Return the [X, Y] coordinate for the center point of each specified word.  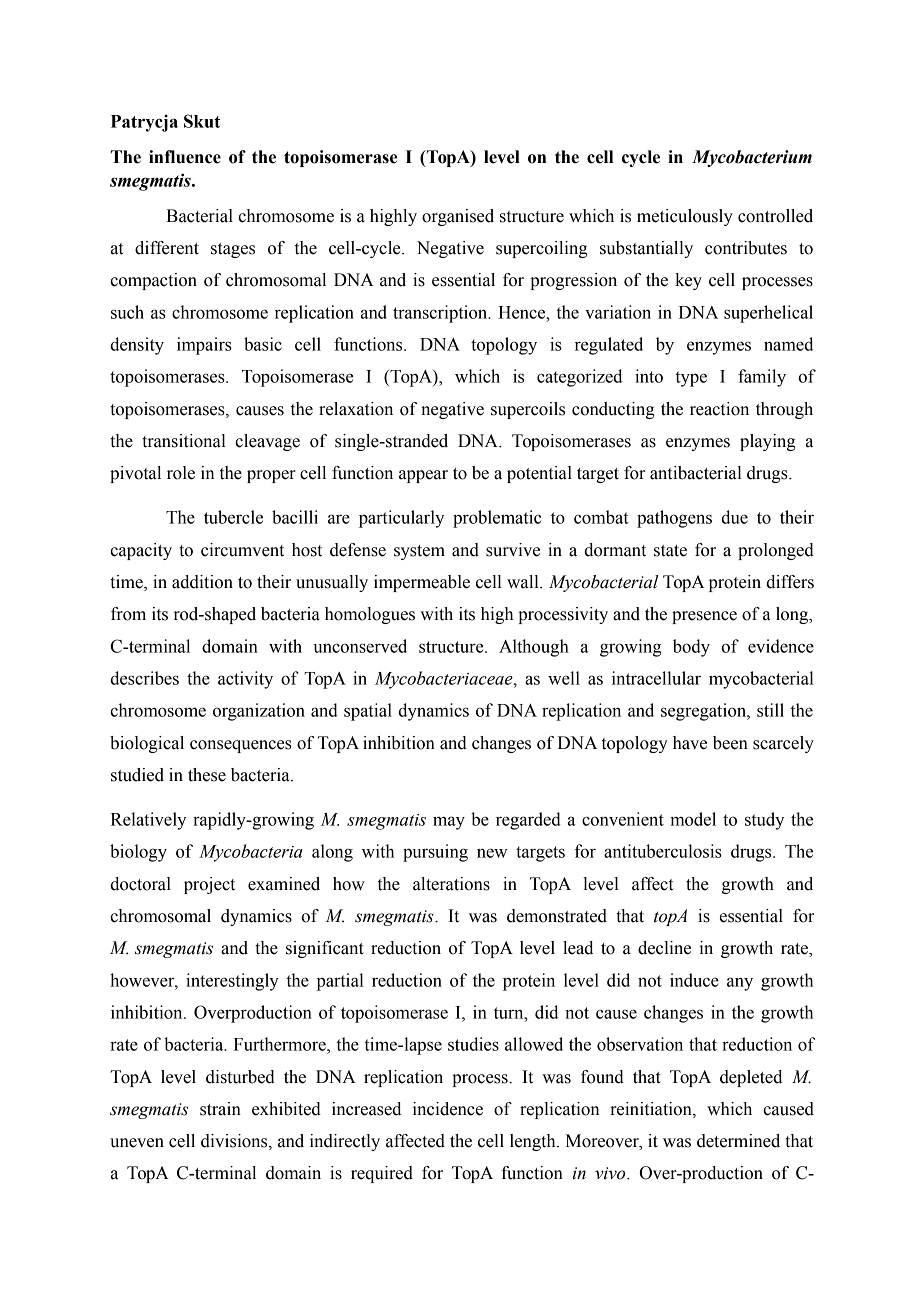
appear [423, 476]
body [691, 648]
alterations [451, 884]
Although [534, 648]
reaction [719, 409]
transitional [184, 441]
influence [185, 157]
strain [220, 1109]
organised [458, 217]
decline [664, 948]
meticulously [685, 217]
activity [245, 680]
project [209, 885]
